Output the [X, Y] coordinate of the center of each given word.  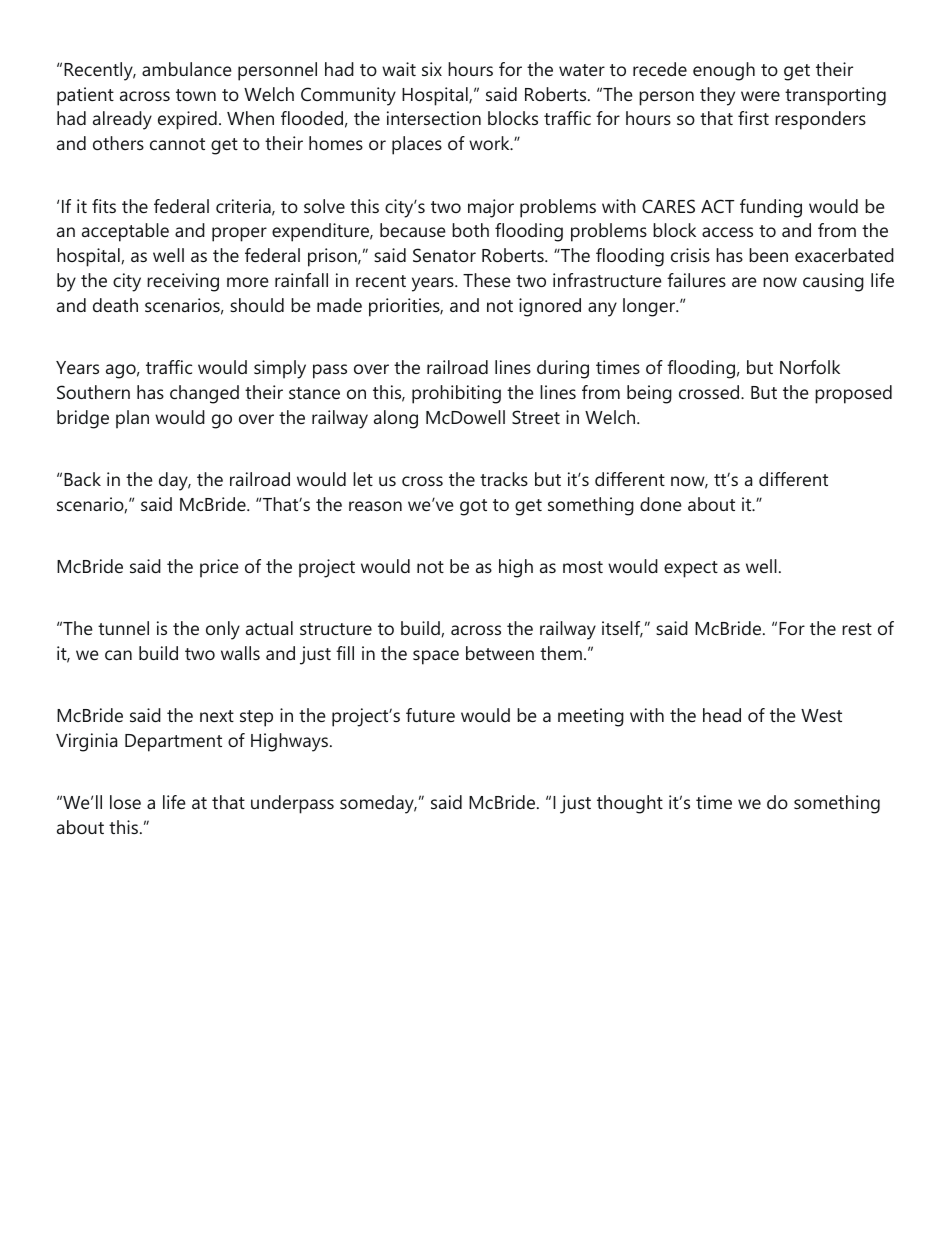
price [219, 568]
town [196, 95]
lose [125, 802]
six [432, 69]
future [430, 715]
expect [691, 569]
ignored [550, 307]
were [760, 96]
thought [630, 804]
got [473, 507]
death [115, 305]
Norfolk [810, 367]
